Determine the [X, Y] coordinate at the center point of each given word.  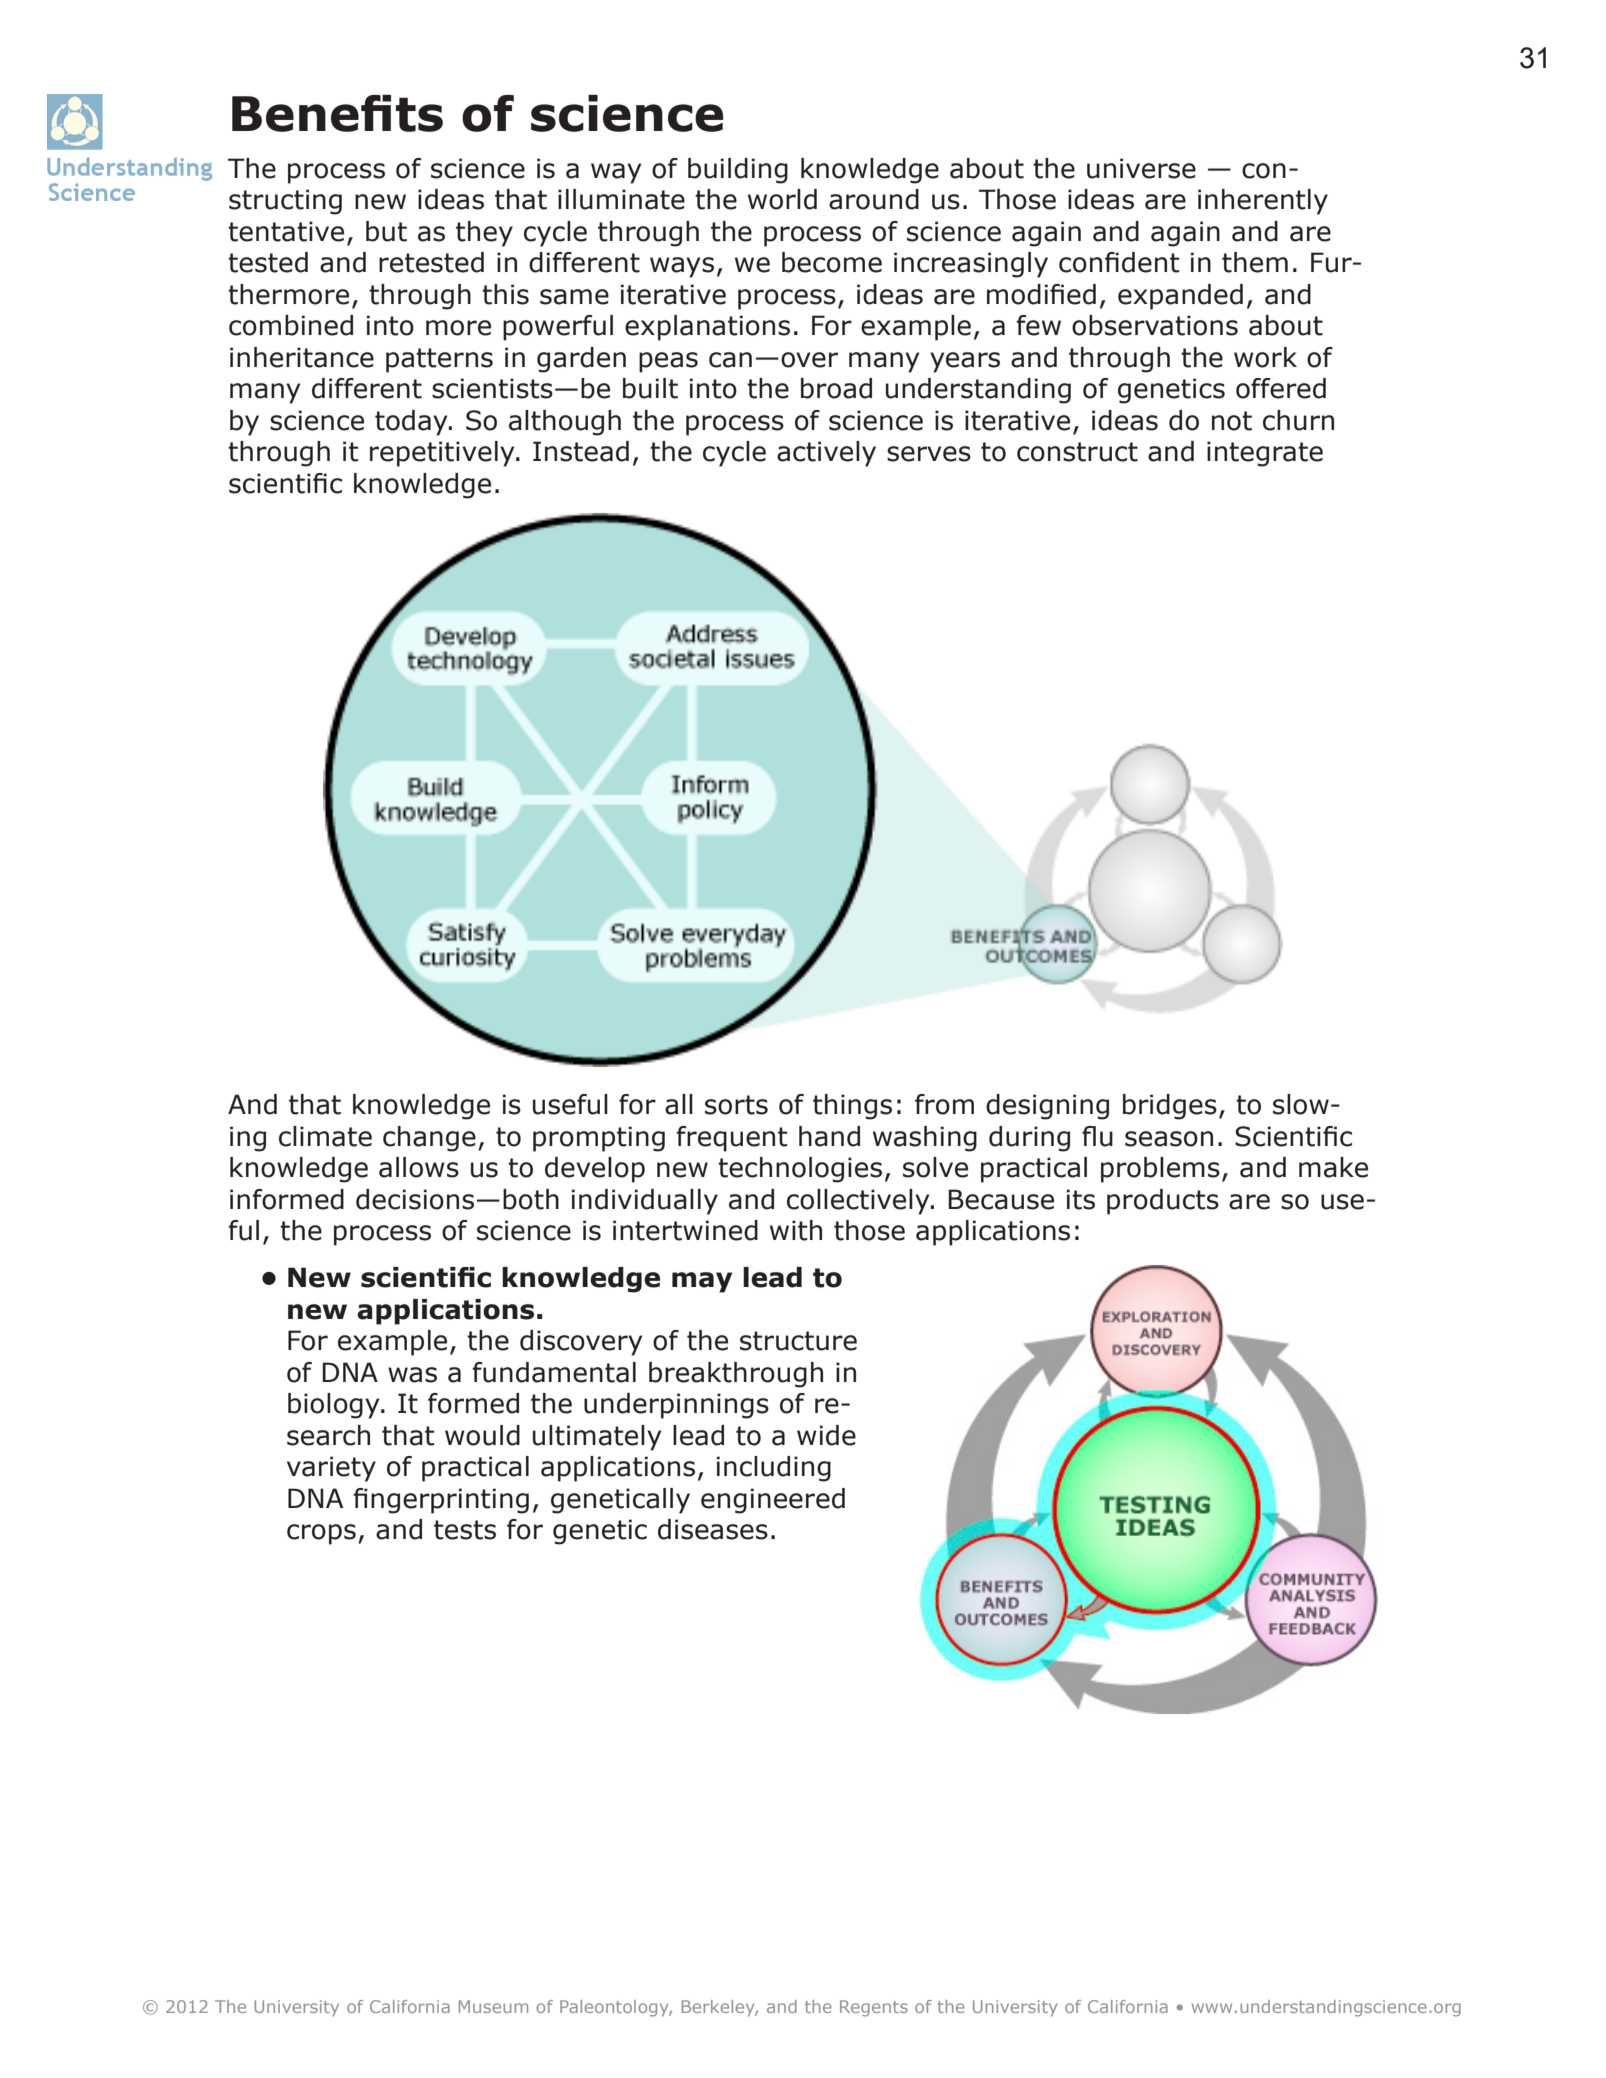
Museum [493, 2006]
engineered [773, 1501]
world [782, 199]
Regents [874, 2008]
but [386, 231]
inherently [1263, 202]
